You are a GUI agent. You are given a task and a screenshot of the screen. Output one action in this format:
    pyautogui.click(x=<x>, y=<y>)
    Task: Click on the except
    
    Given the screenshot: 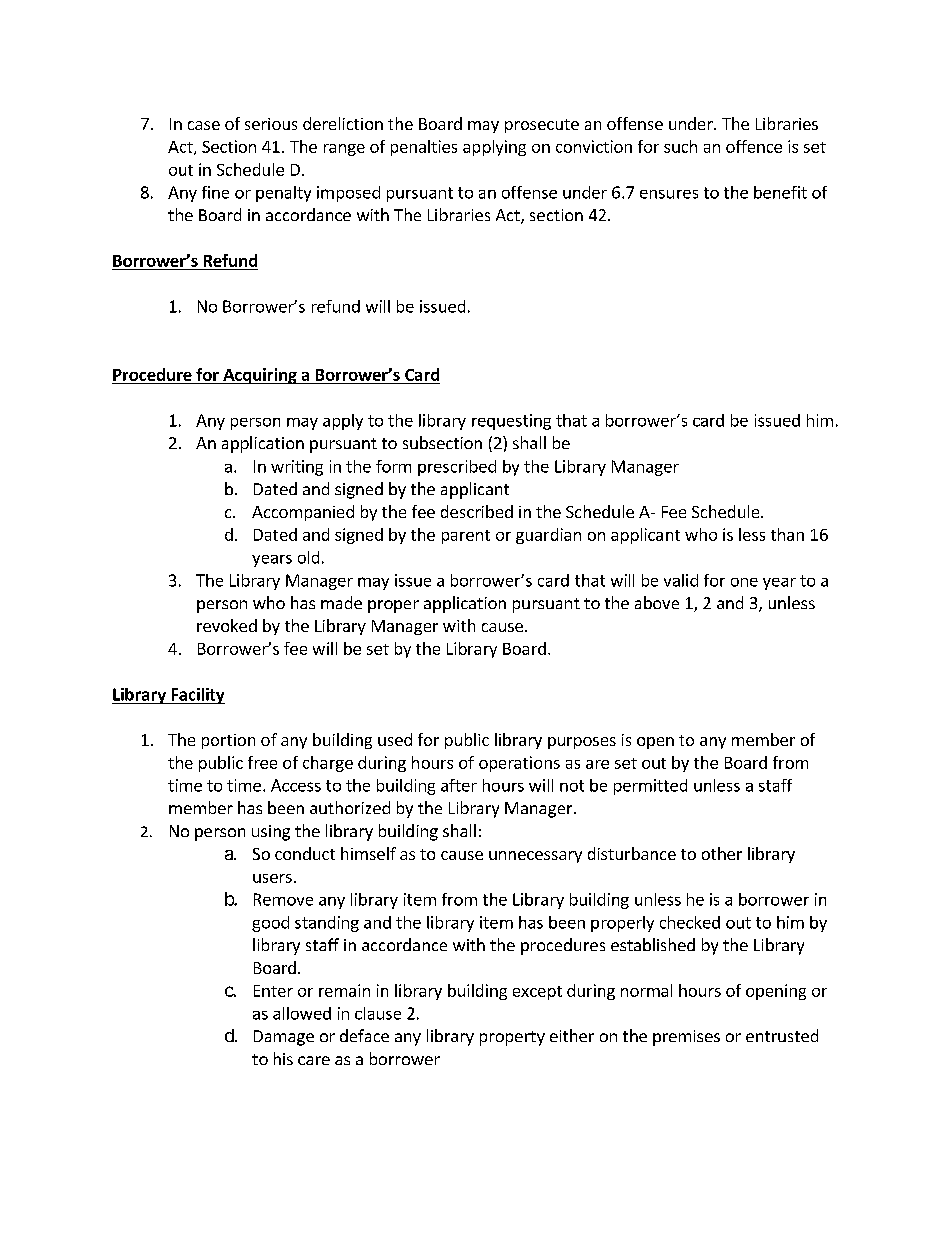 What is the action you would take?
    pyautogui.click(x=537, y=993)
